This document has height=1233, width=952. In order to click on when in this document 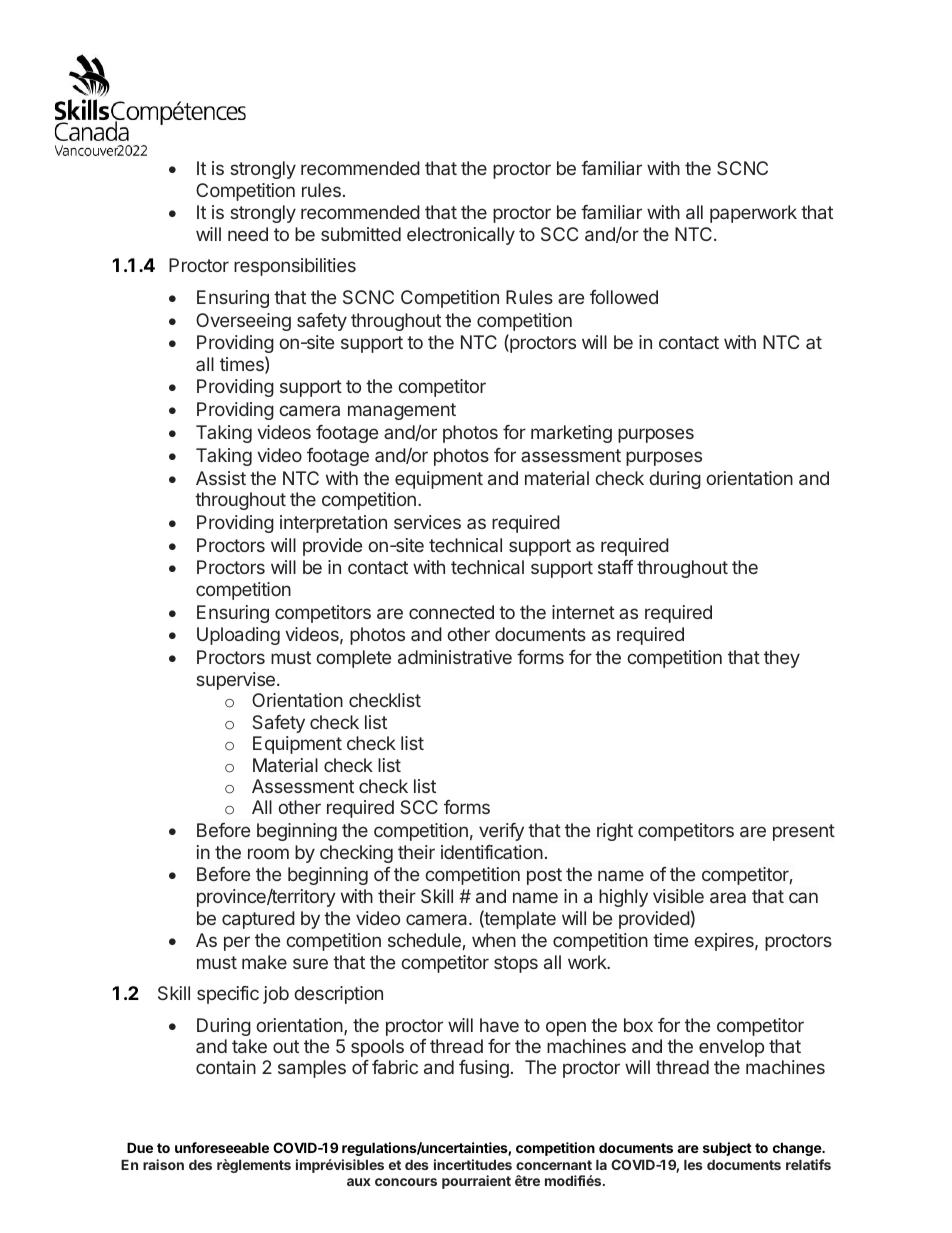, I will do `click(494, 940)`.
